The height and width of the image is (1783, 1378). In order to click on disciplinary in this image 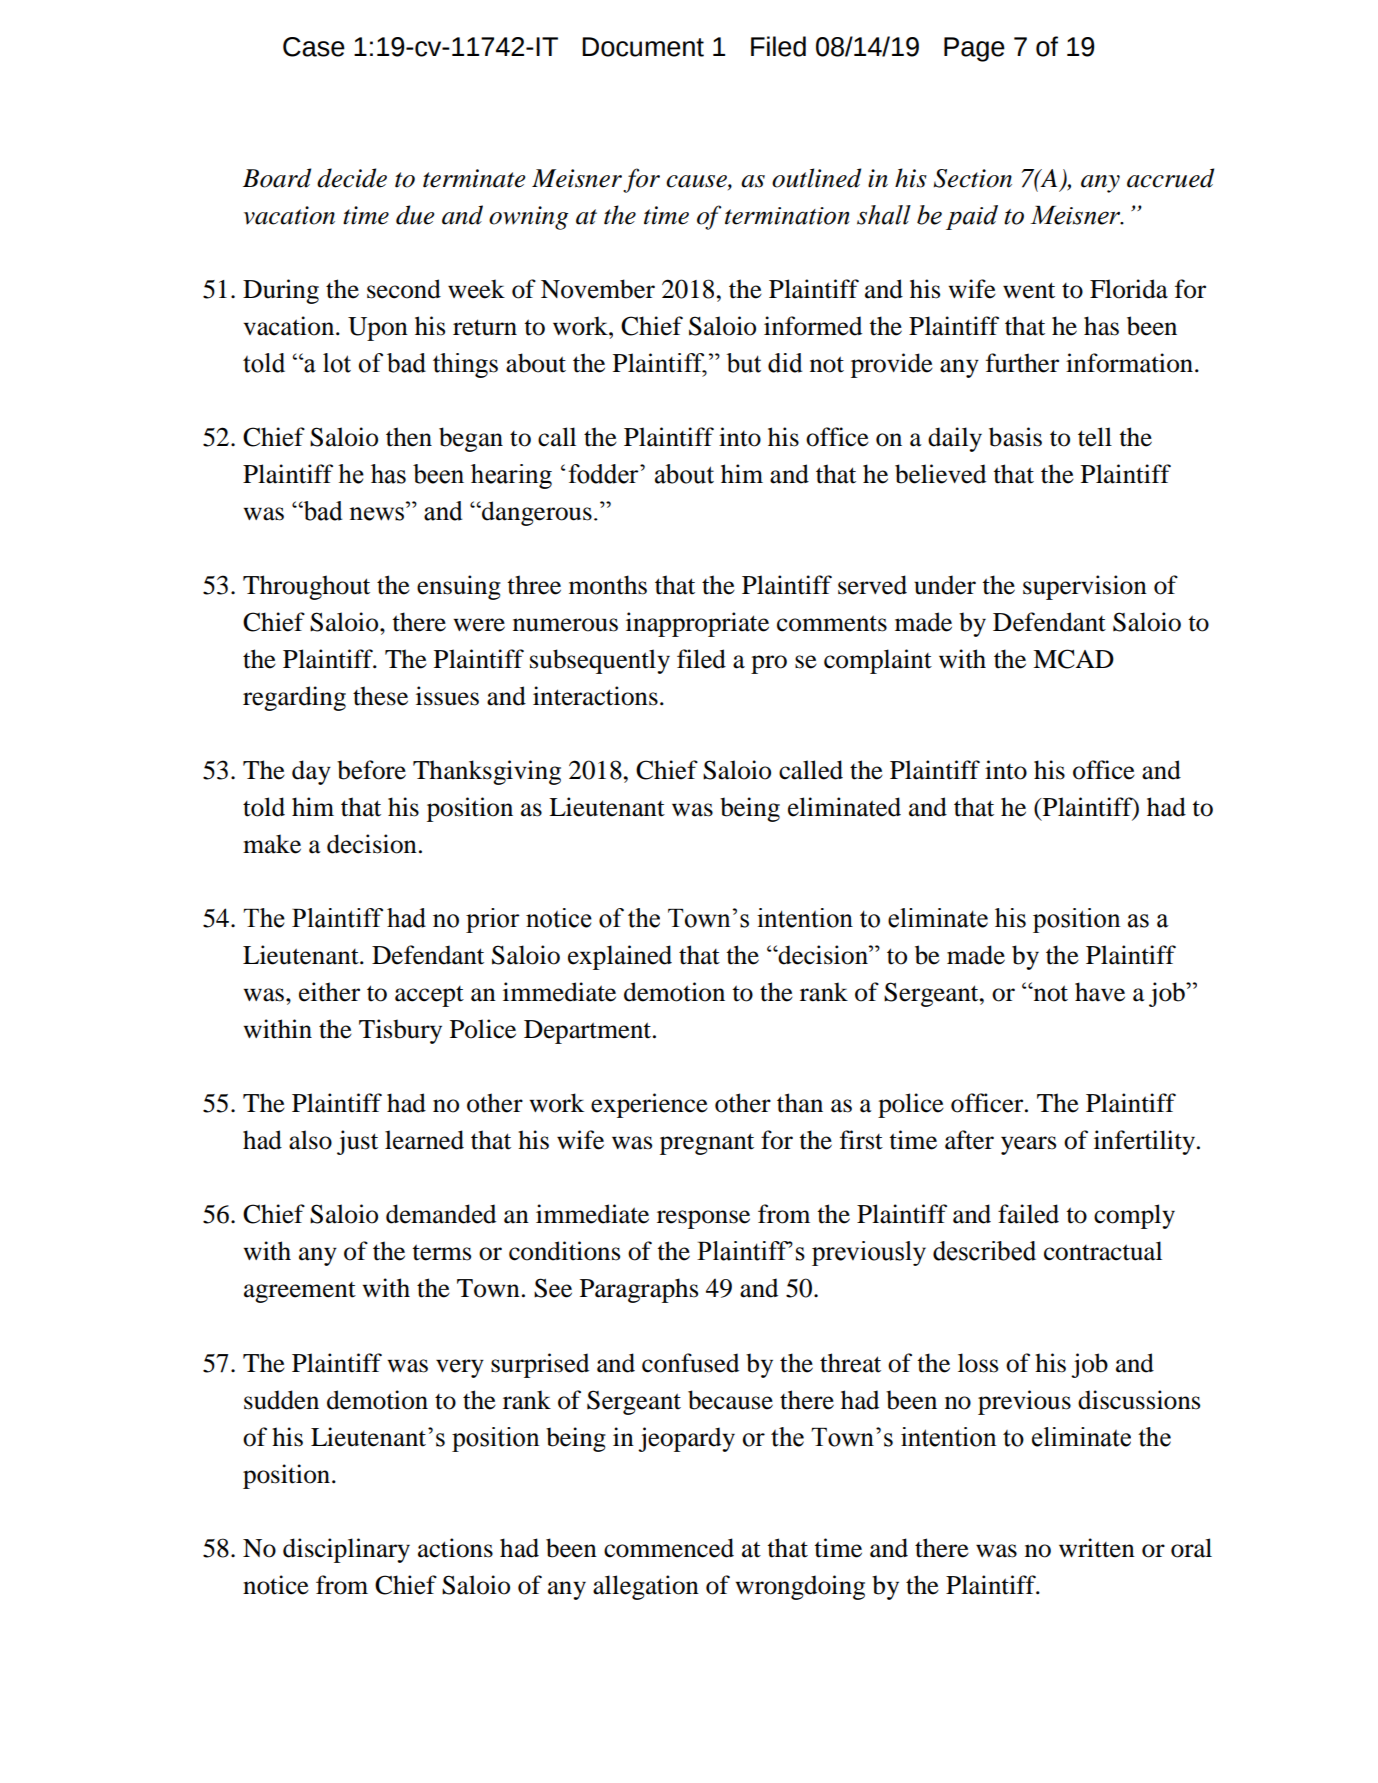, I will do `click(346, 1550)`.
